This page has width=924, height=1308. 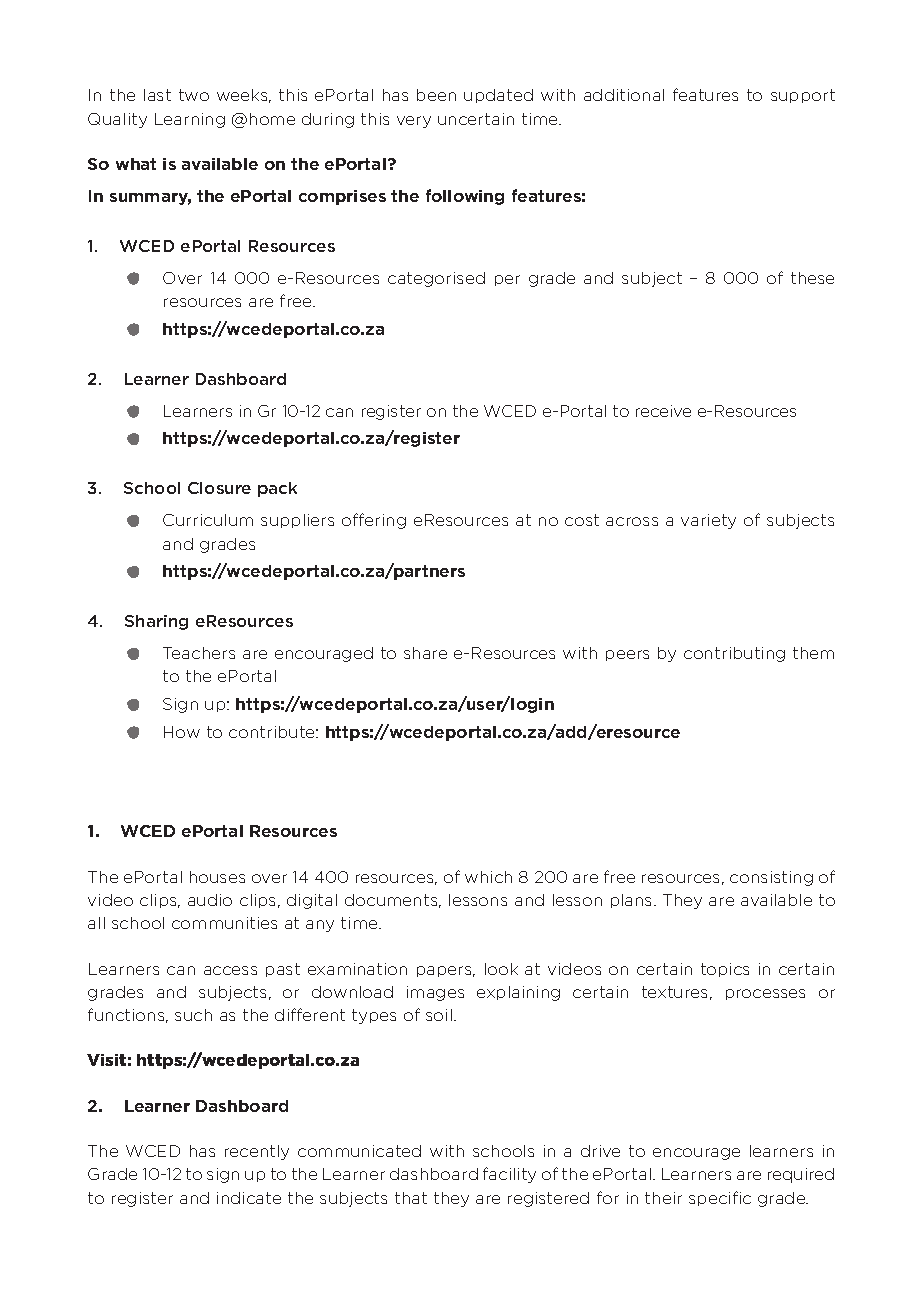 What do you see at coordinates (509, 1175) in the page?
I see `facility` at bounding box center [509, 1175].
